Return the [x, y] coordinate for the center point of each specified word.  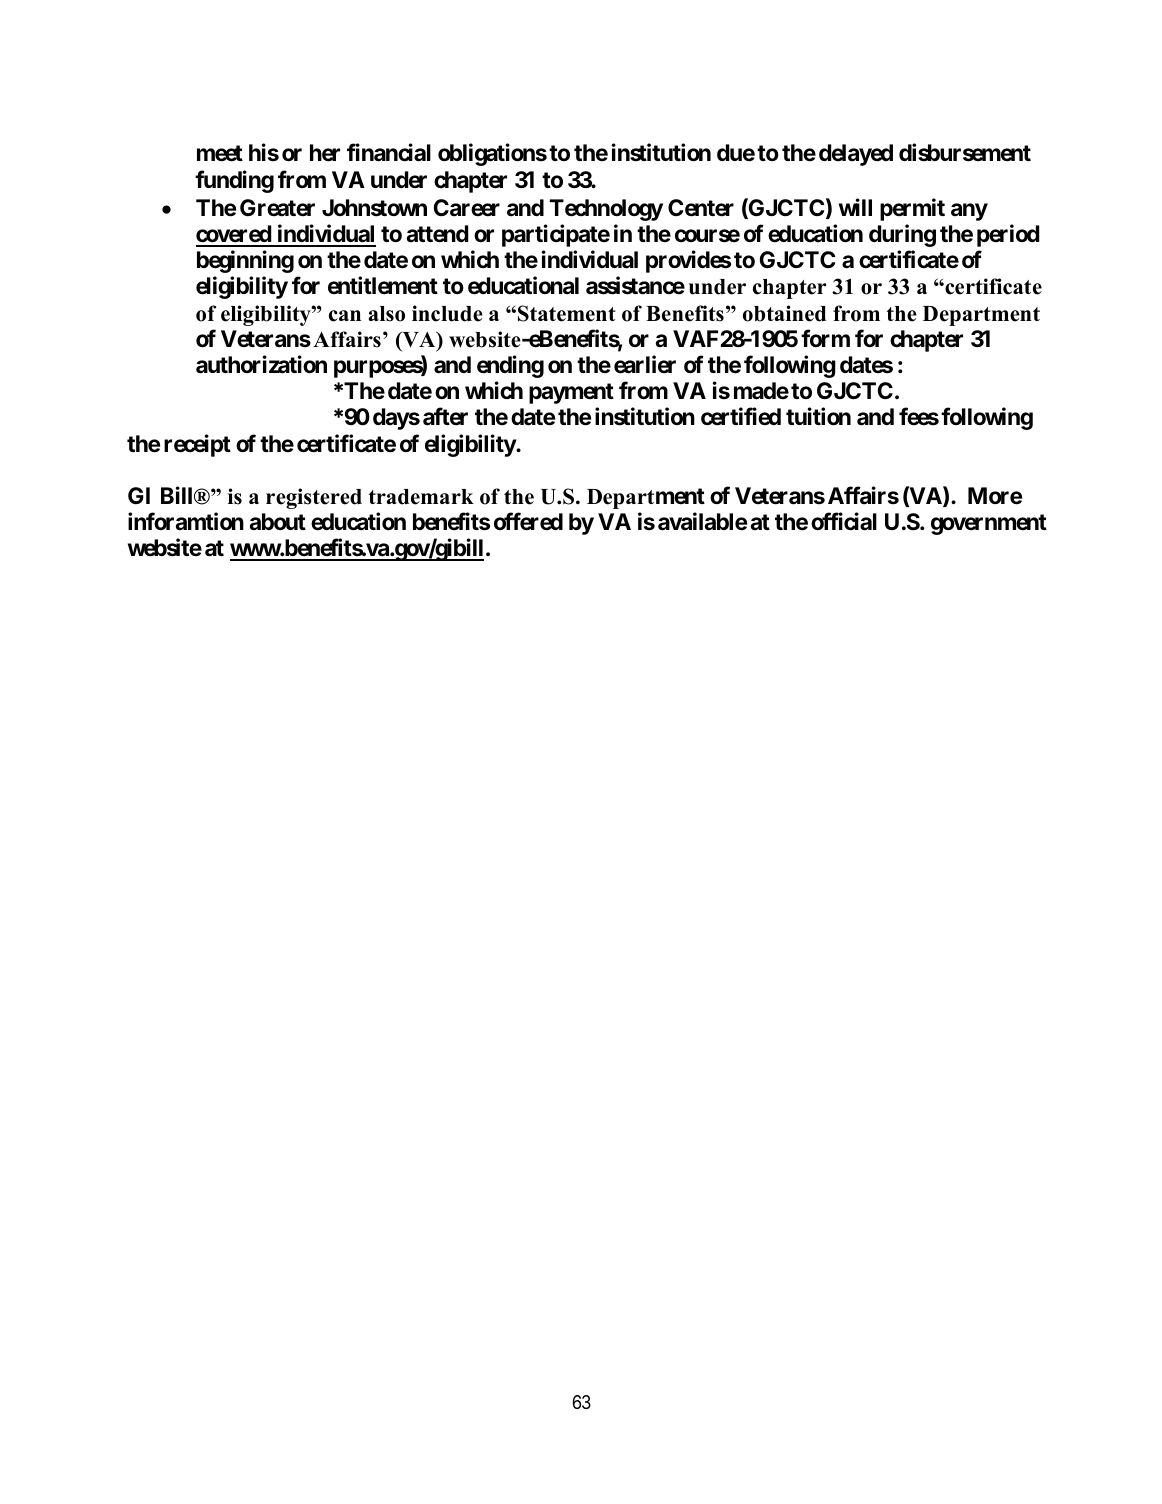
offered [528, 521]
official [844, 521]
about [278, 522]
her [325, 153]
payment [571, 393]
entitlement [383, 285]
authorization [261, 364]
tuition [818, 416]
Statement [567, 313]
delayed [856, 155]
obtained [784, 313]
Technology [606, 210]
